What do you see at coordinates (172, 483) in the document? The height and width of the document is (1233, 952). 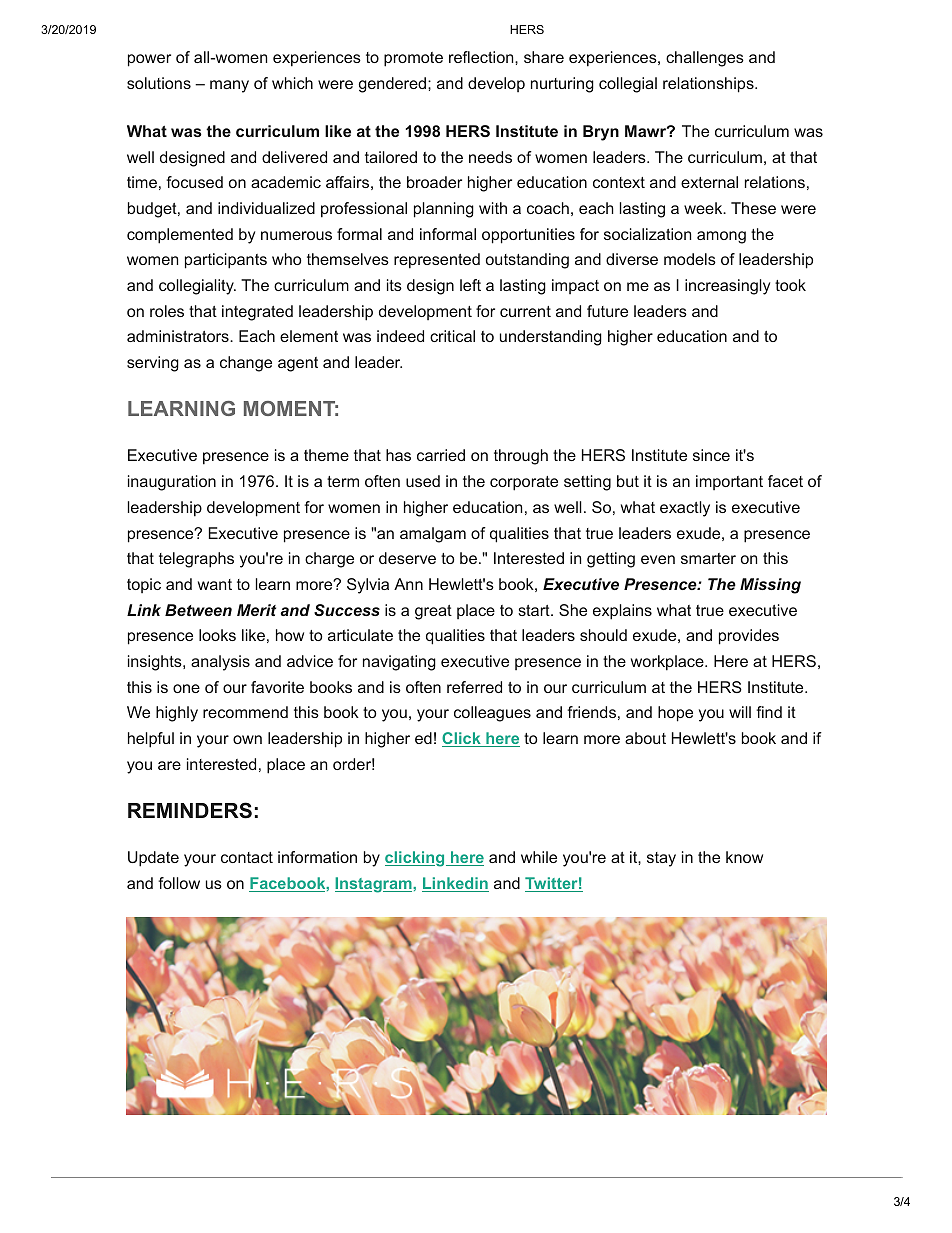 I see `inauguration` at bounding box center [172, 483].
